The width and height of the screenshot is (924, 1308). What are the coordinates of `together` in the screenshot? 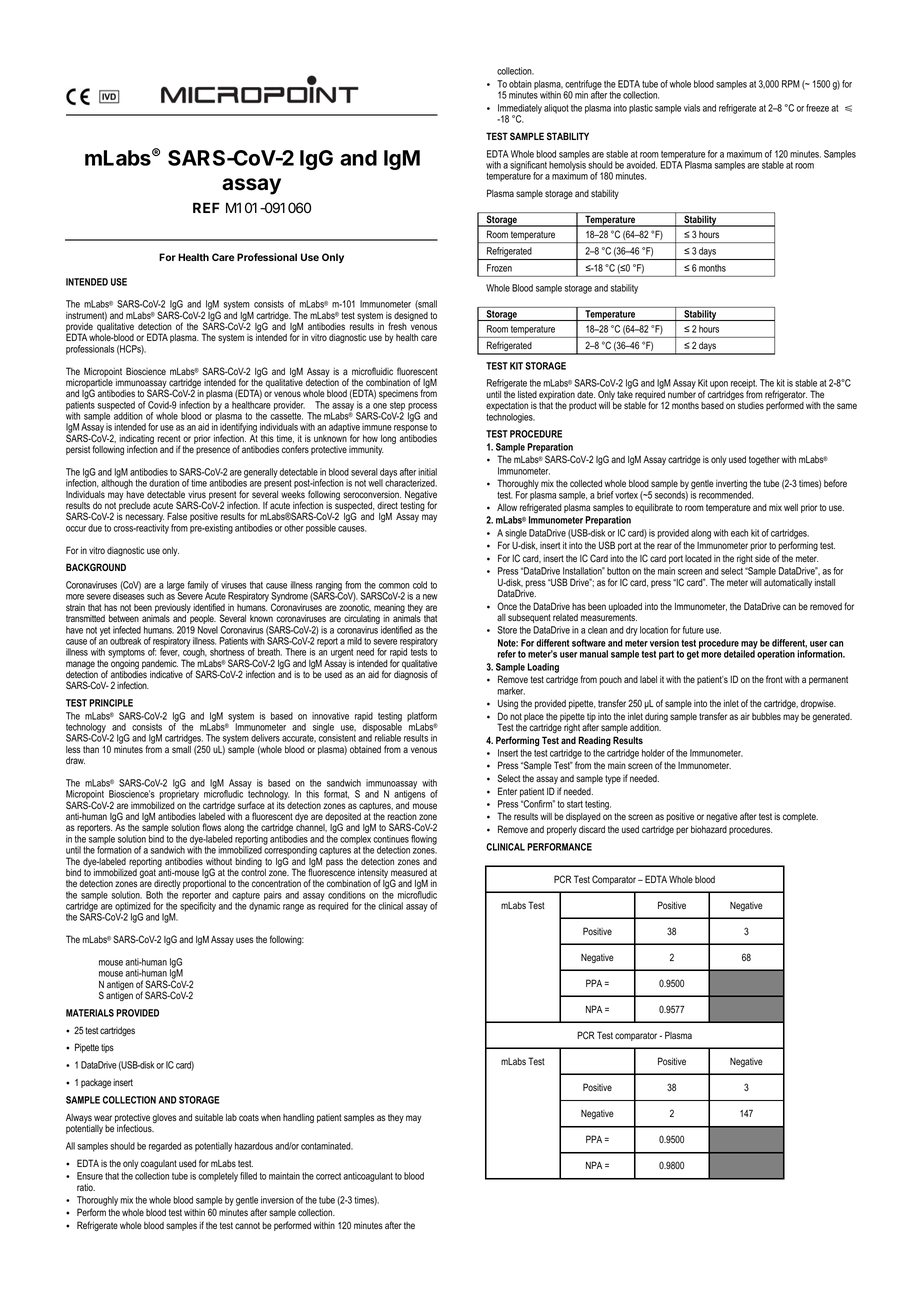 It's located at (764, 460).
